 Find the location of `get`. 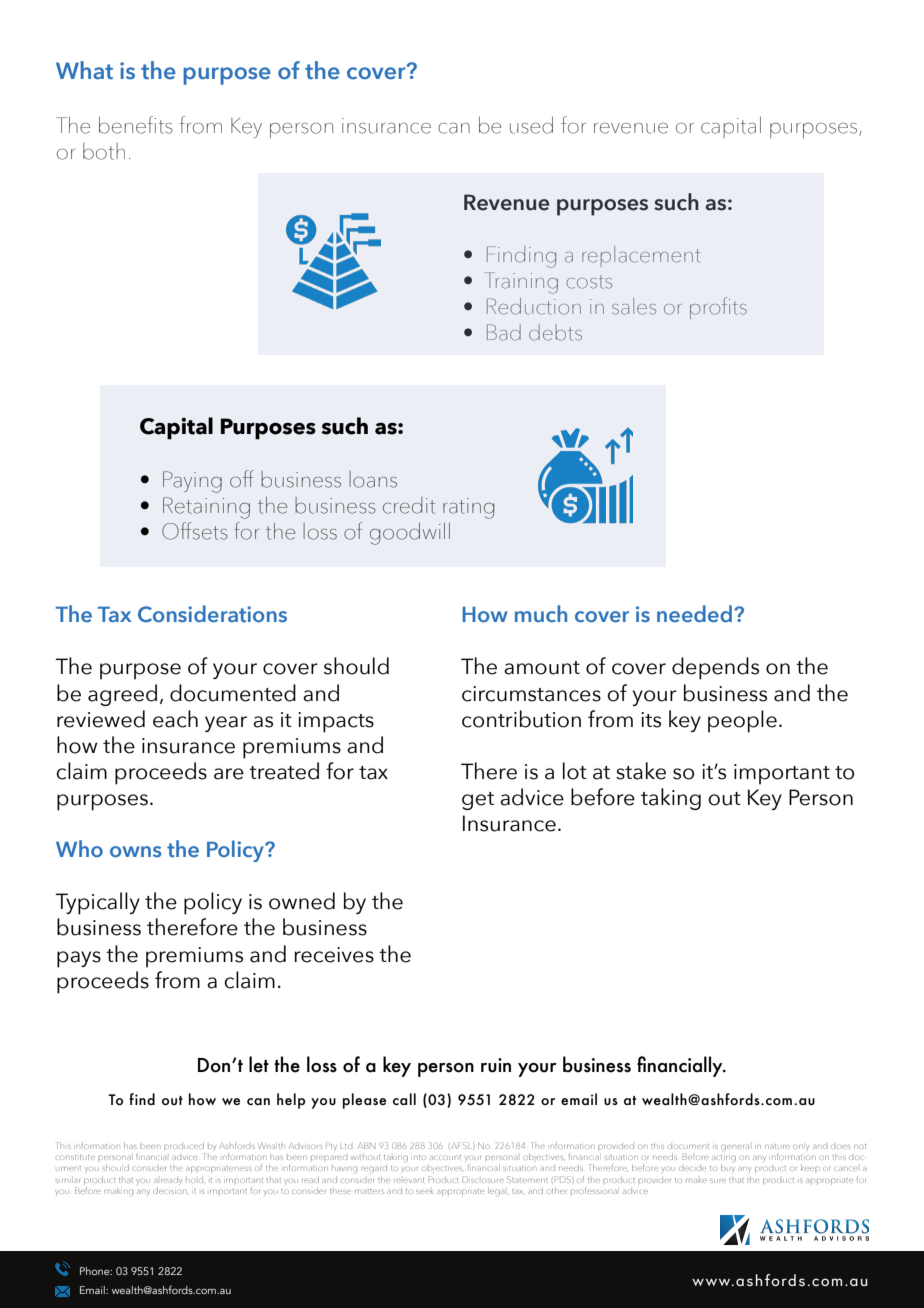

get is located at coordinates (478, 801).
